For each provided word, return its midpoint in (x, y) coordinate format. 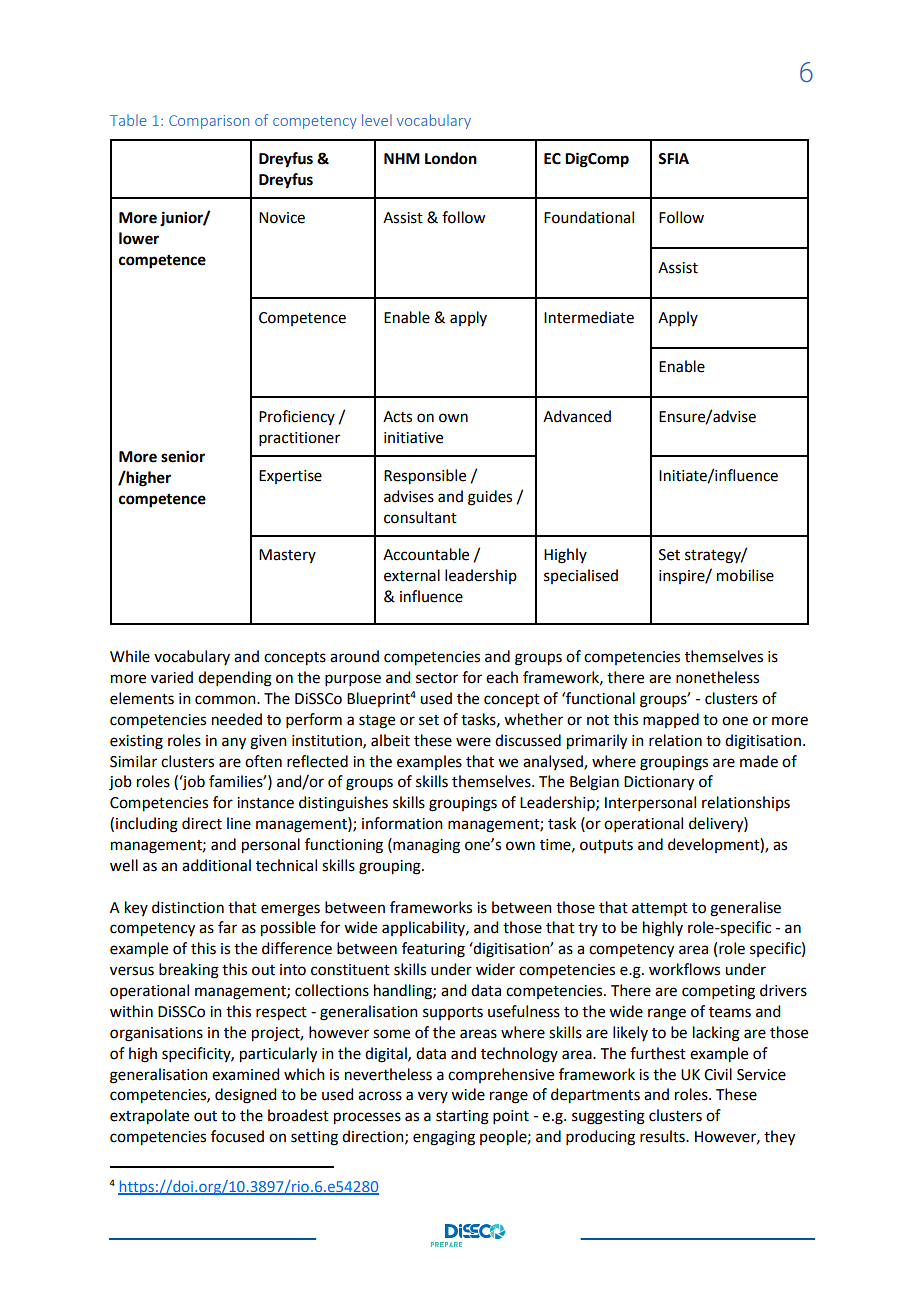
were (473, 742)
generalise (745, 909)
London (451, 158)
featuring (433, 950)
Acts (397, 417)
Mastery (287, 556)
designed (245, 1096)
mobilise (745, 575)
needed (237, 719)
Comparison (209, 122)
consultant (420, 517)
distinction (188, 907)
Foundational (589, 217)
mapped (671, 720)
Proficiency (297, 417)
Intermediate (589, 317)
